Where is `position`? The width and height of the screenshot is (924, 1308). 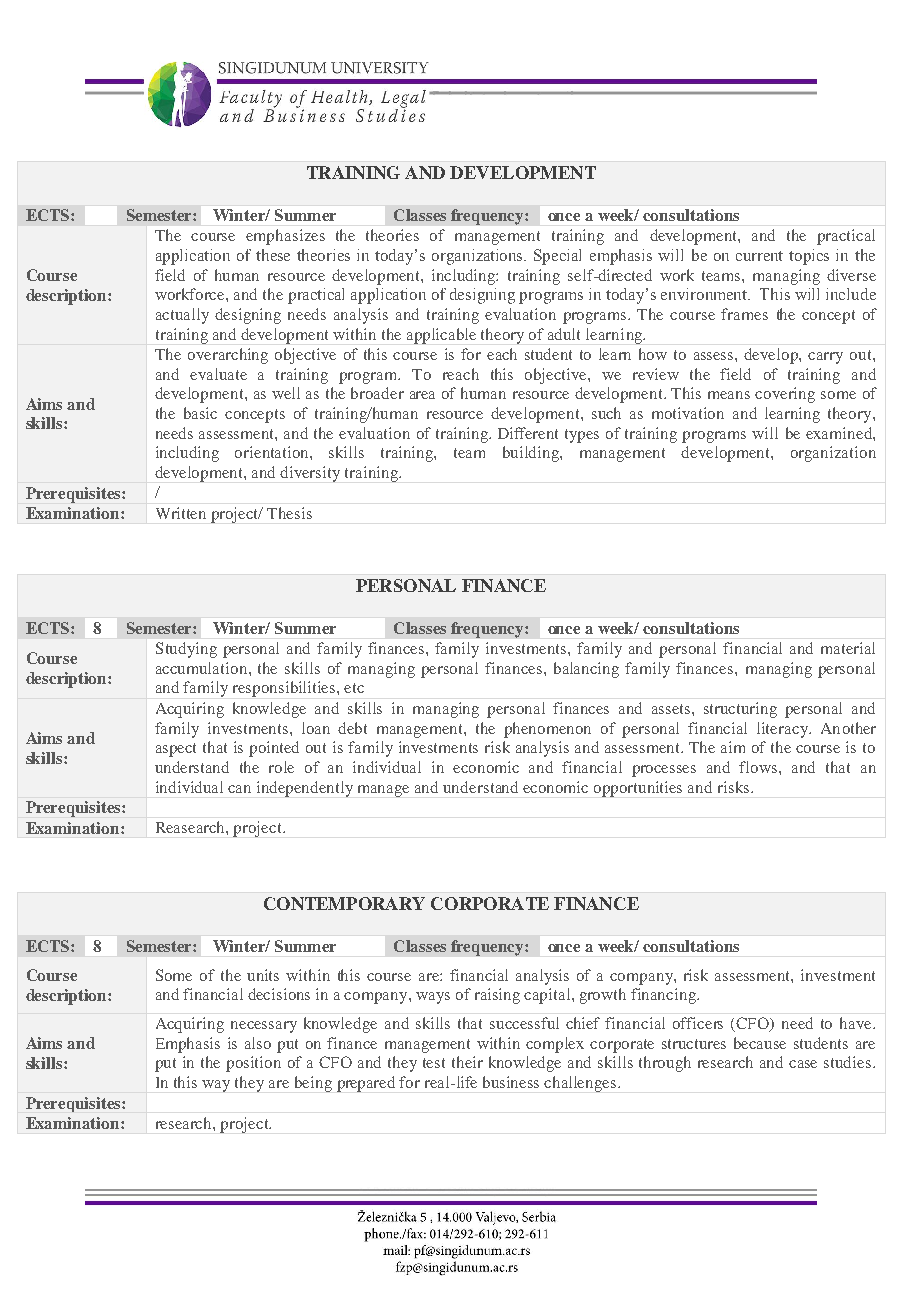 position is located at coordinates (253, 1064).
